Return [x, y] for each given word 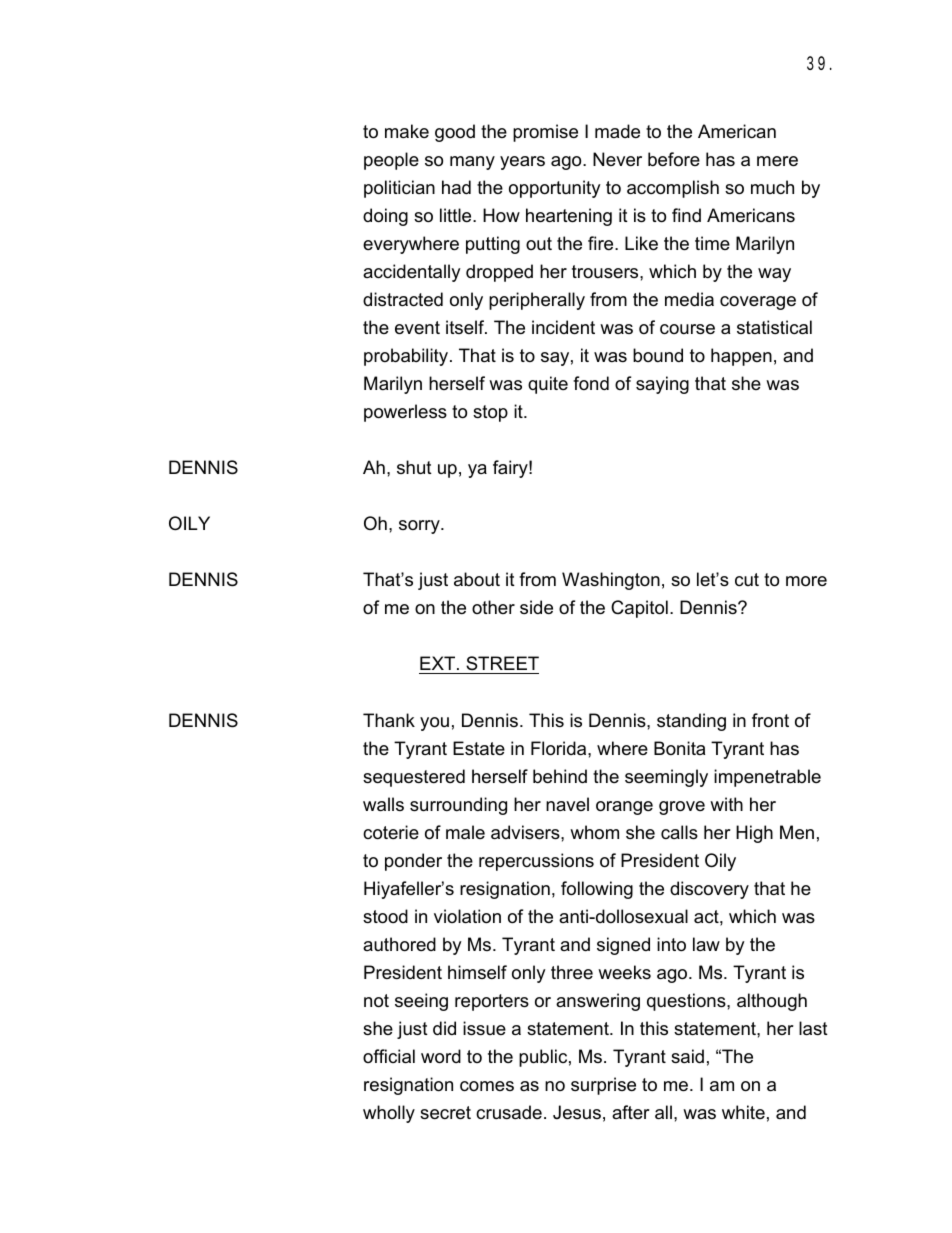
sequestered [414, 778]
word [441, 1056]
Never [617, 159]
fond [591, 383]
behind [560, 776]
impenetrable [767, 778]
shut [414, 467]
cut [747, 579]
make [407, 131]
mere [777, 161]
